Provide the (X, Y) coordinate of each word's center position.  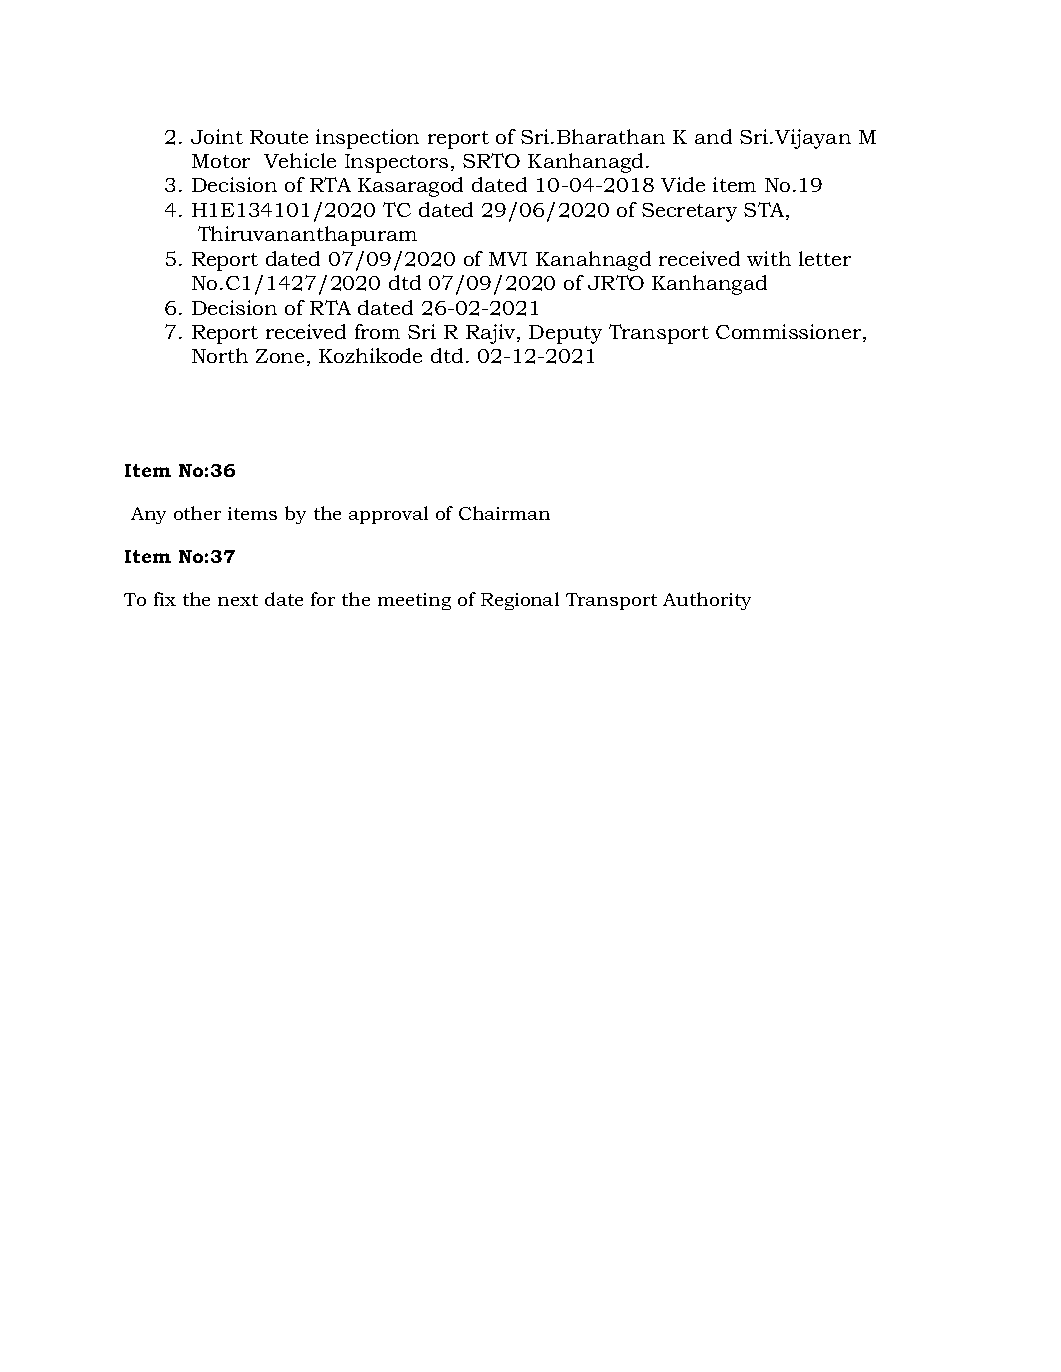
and (713, 136)
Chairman (504, 513)
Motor (221, 161)
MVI (508, 259)
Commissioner (790, 333)
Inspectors (396, 163)
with (769, 258)
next (238, 600)
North (220, 355)
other (197, 513)
